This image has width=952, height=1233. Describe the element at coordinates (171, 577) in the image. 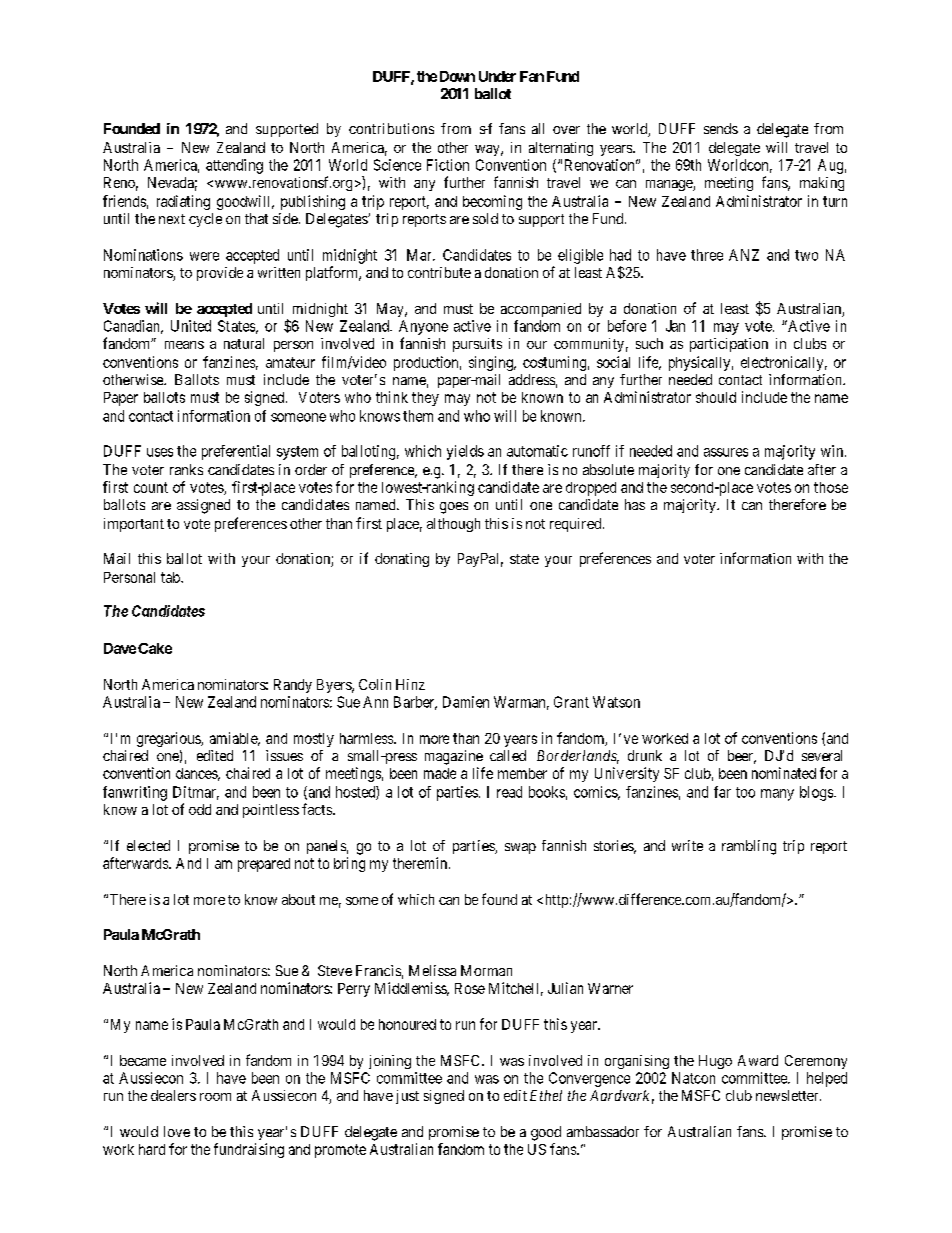

I see `tab` at that location.
